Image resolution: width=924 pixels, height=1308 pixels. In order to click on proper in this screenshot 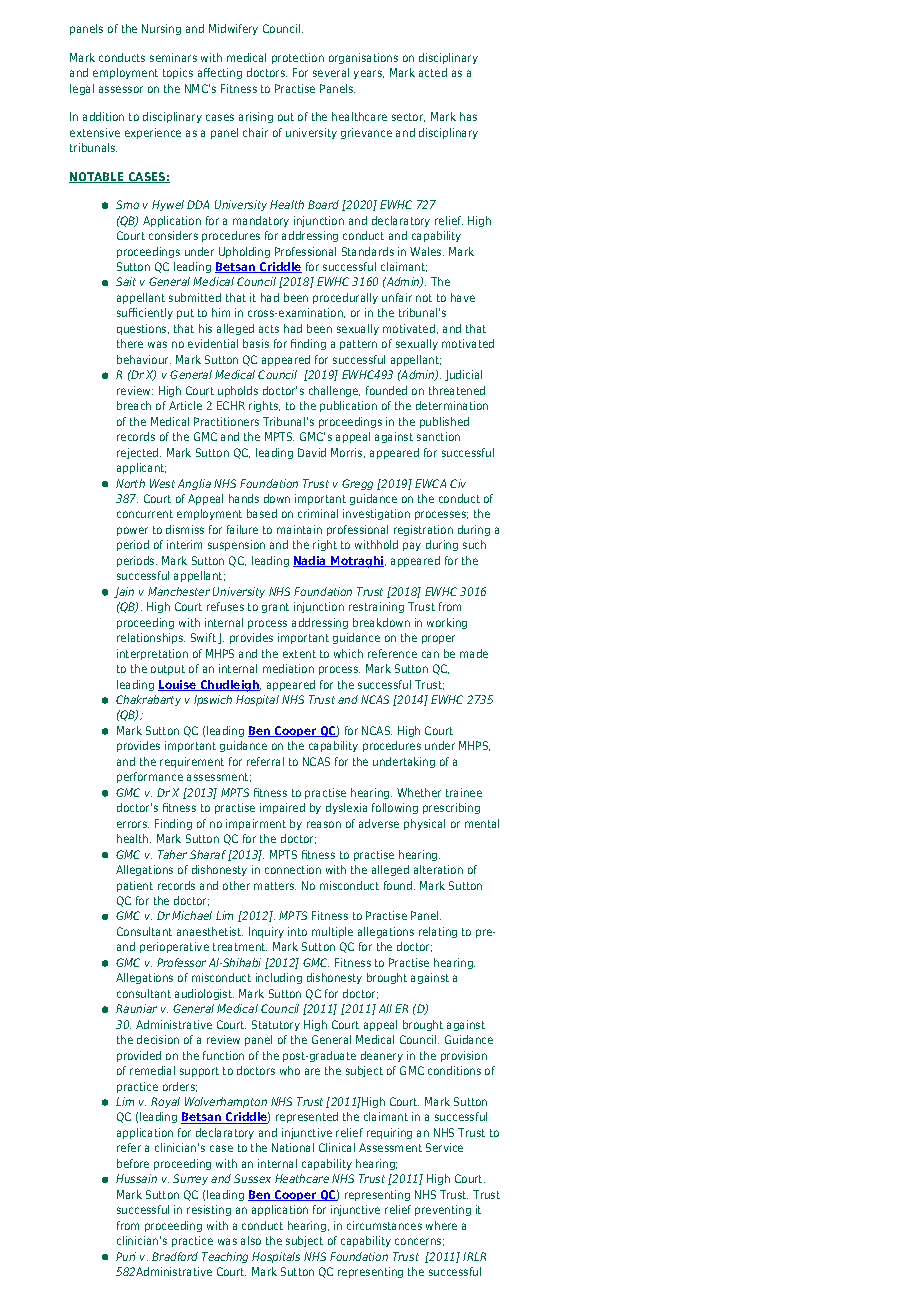, I will do `click(438, 639)`.
